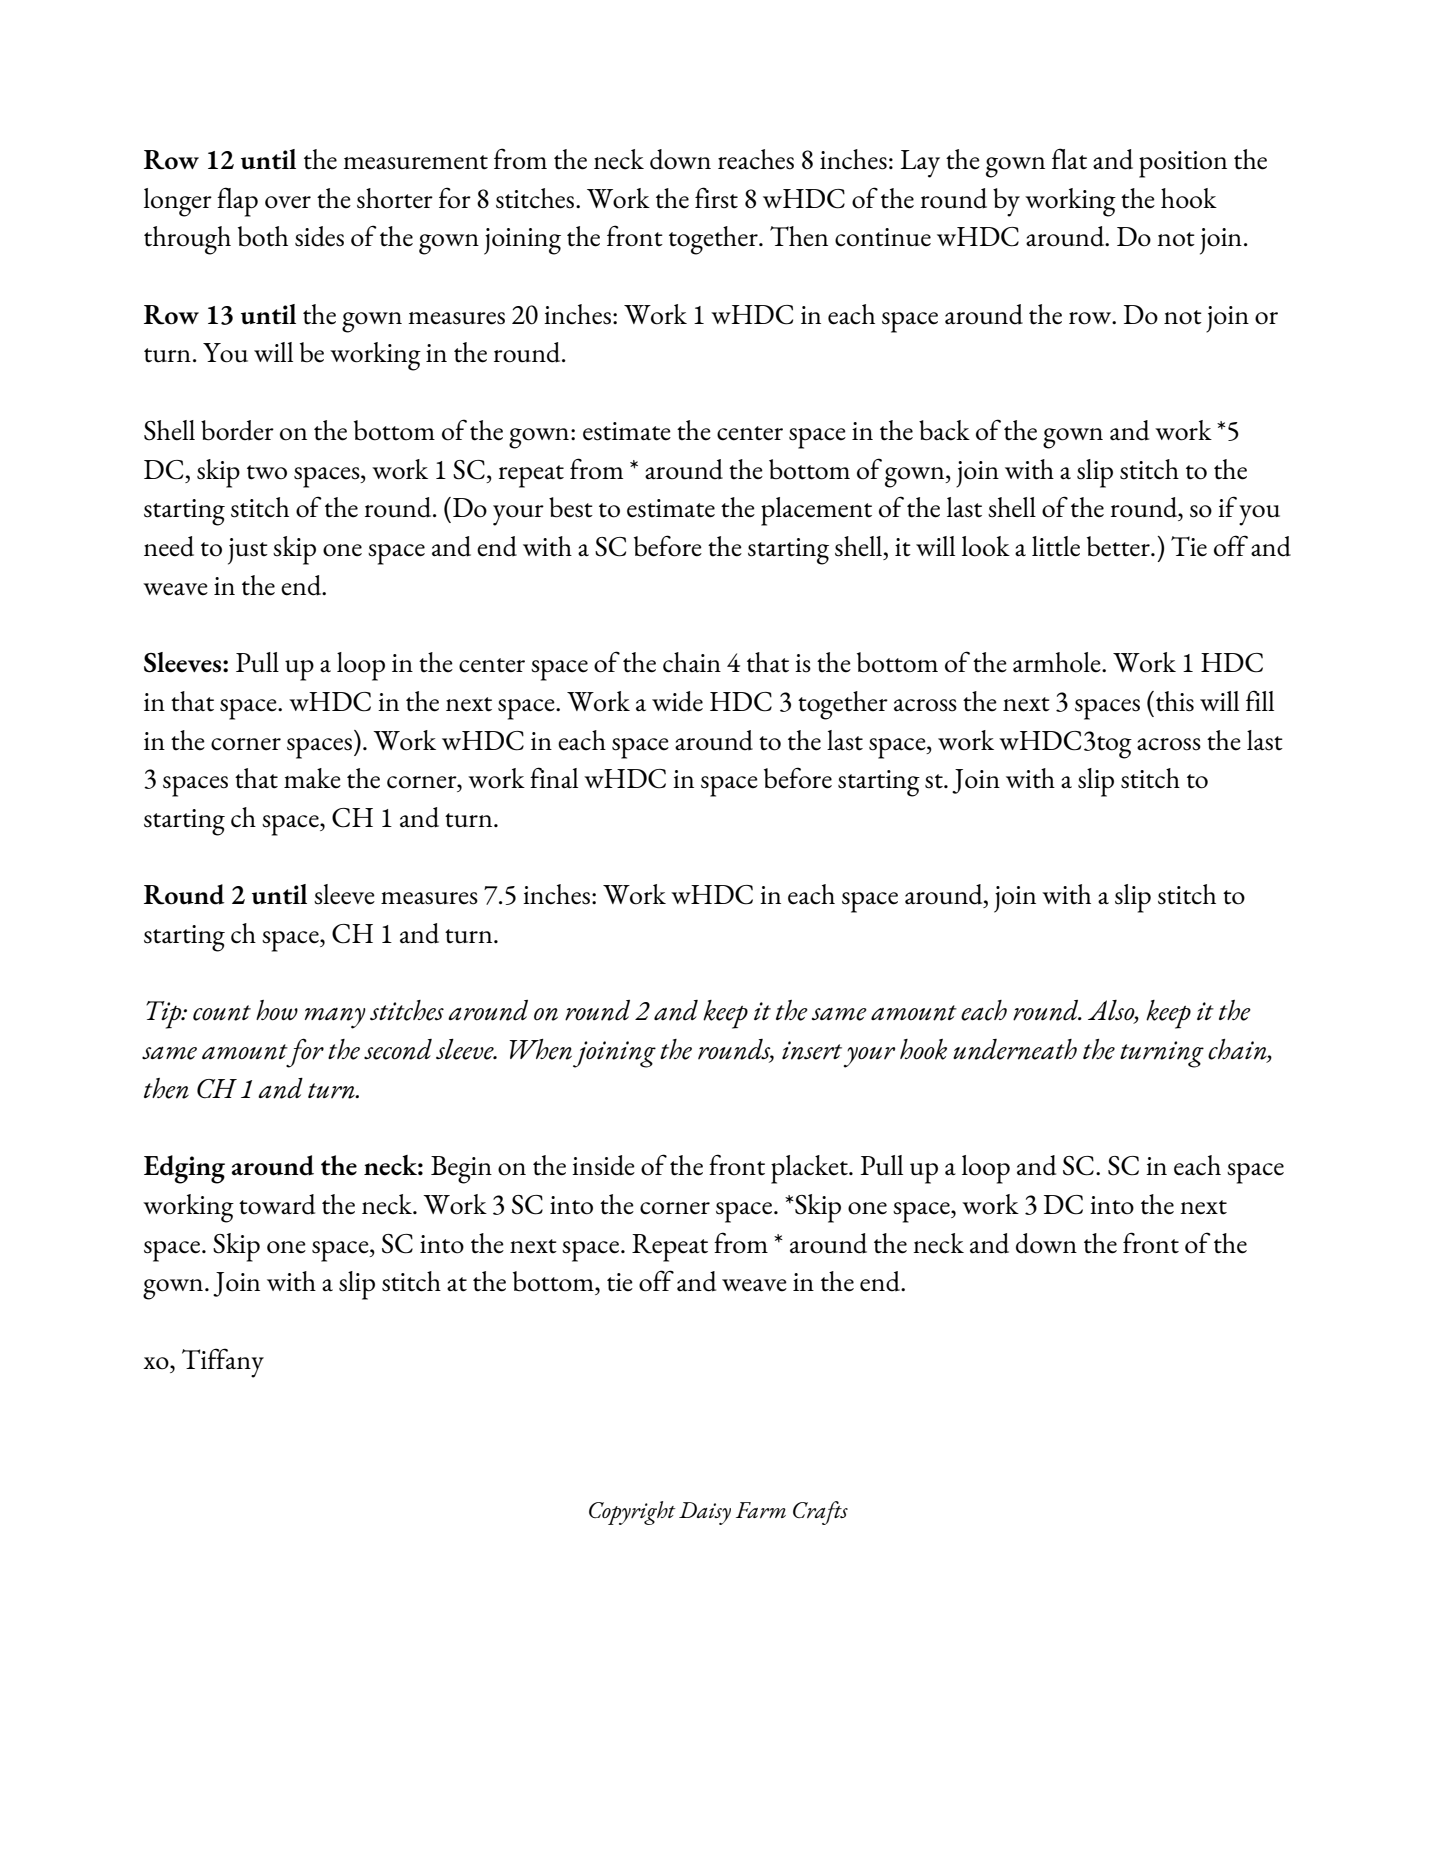  What do you see at coordinates (1183, 164) in the page?
I see `position` at bounding box center [1183, 164].
